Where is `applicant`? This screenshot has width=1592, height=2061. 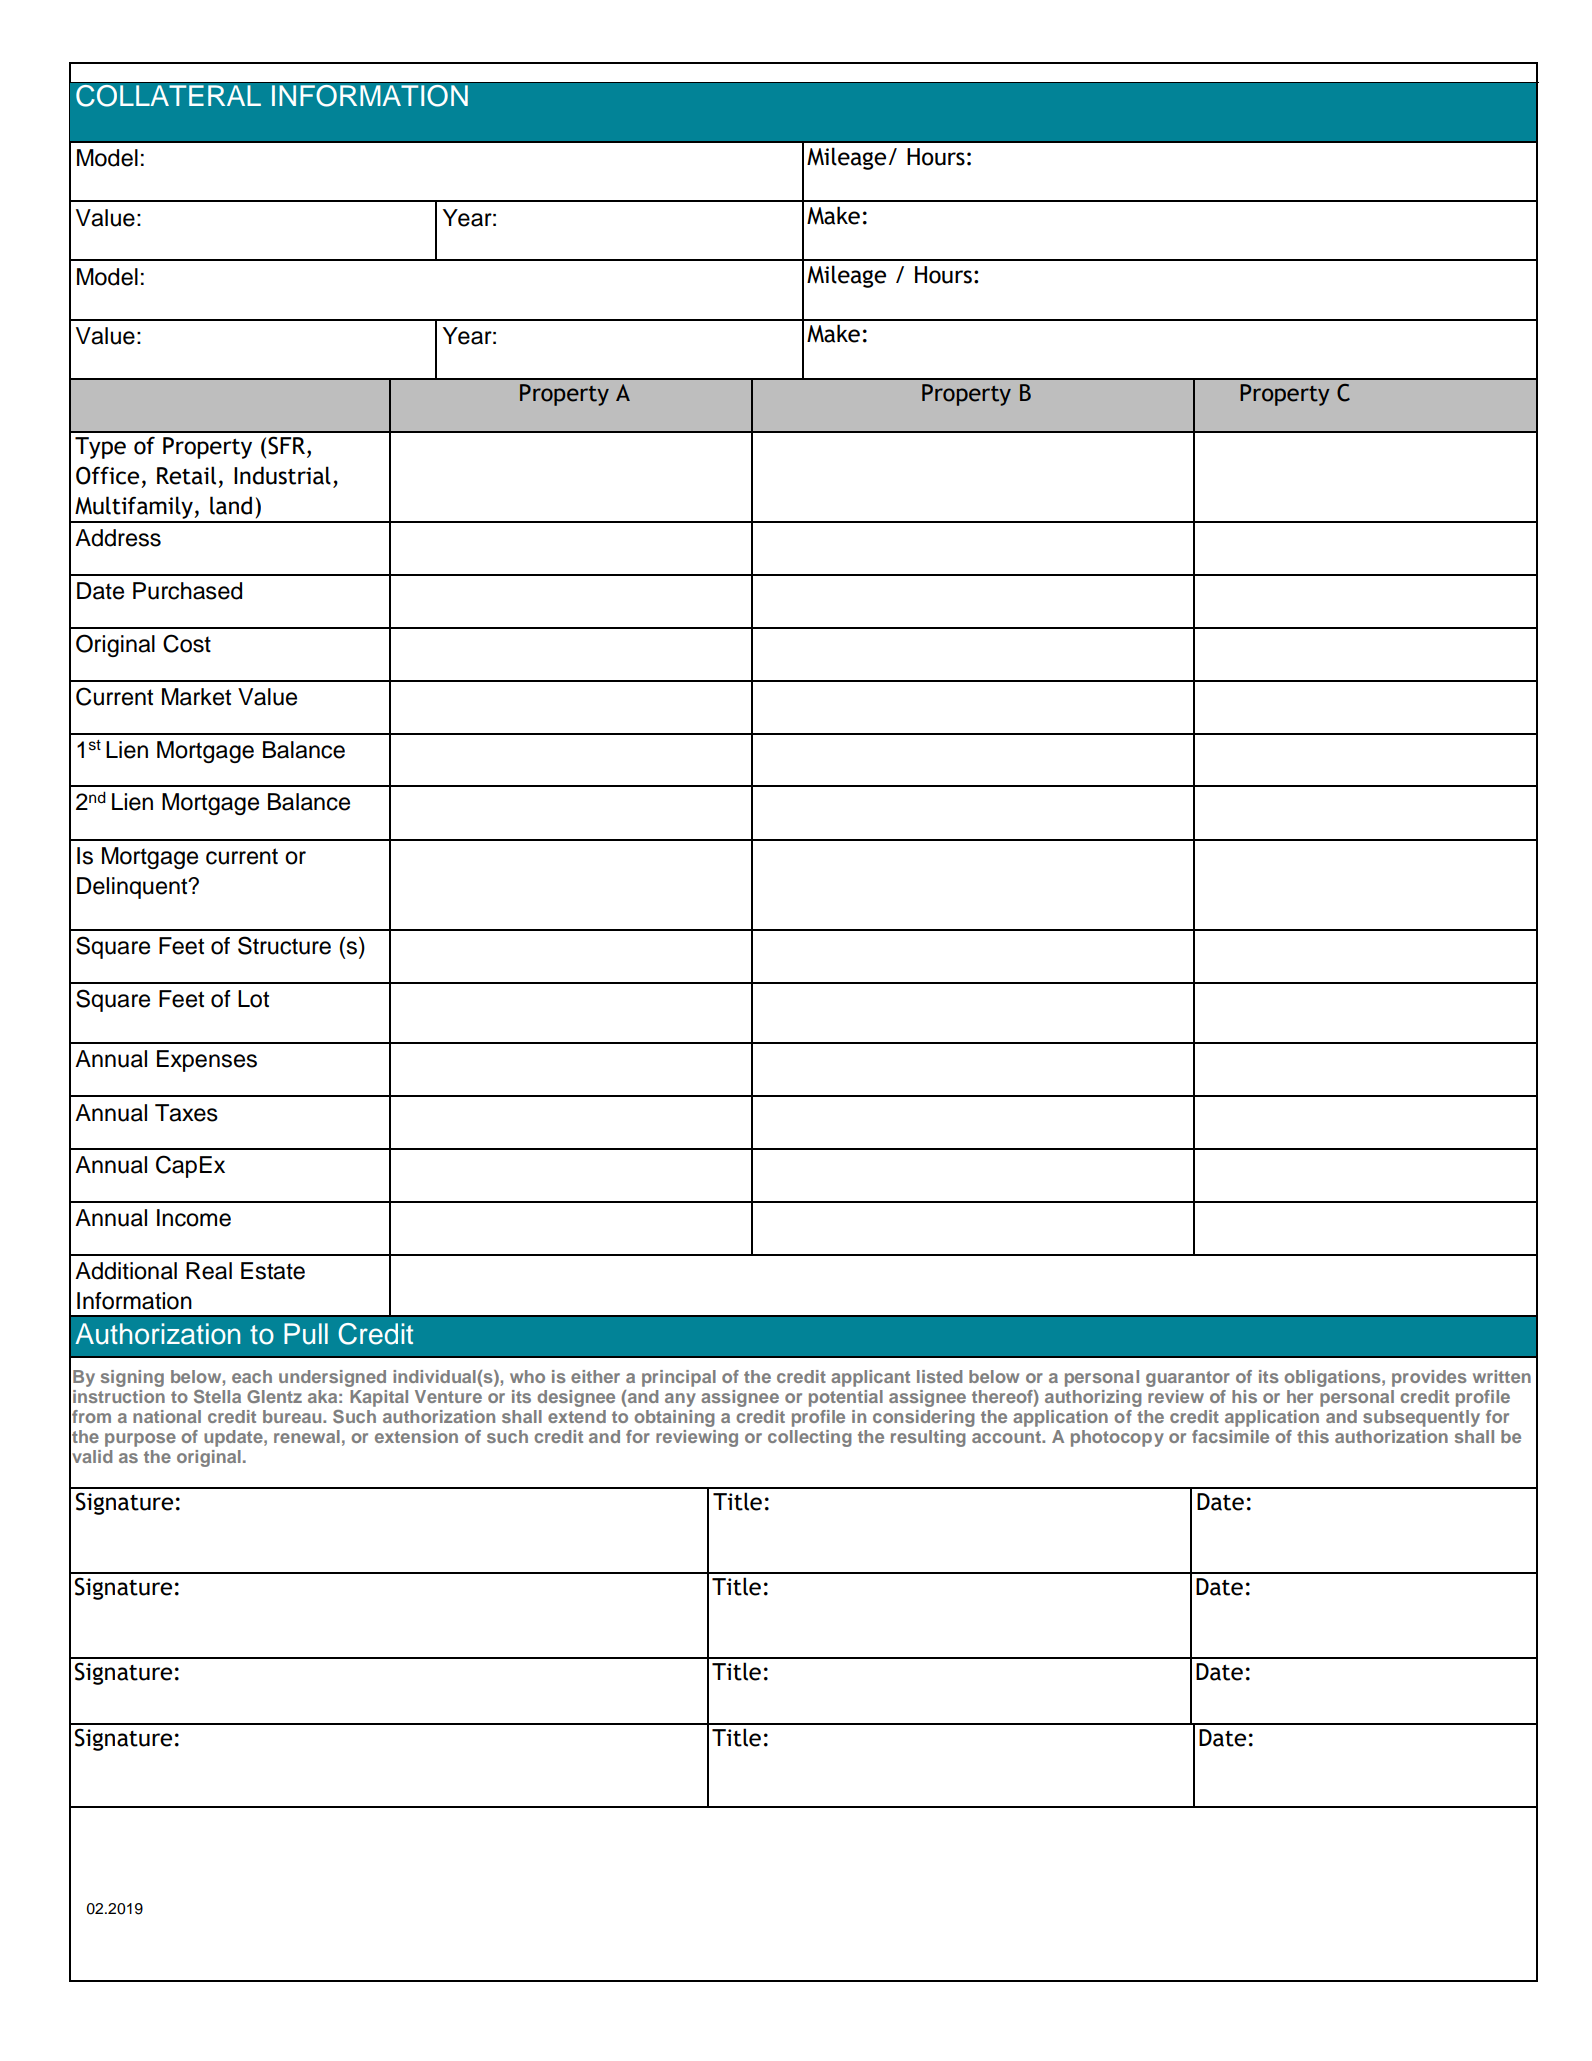
applicant is located at coordinates (870, 1378).
